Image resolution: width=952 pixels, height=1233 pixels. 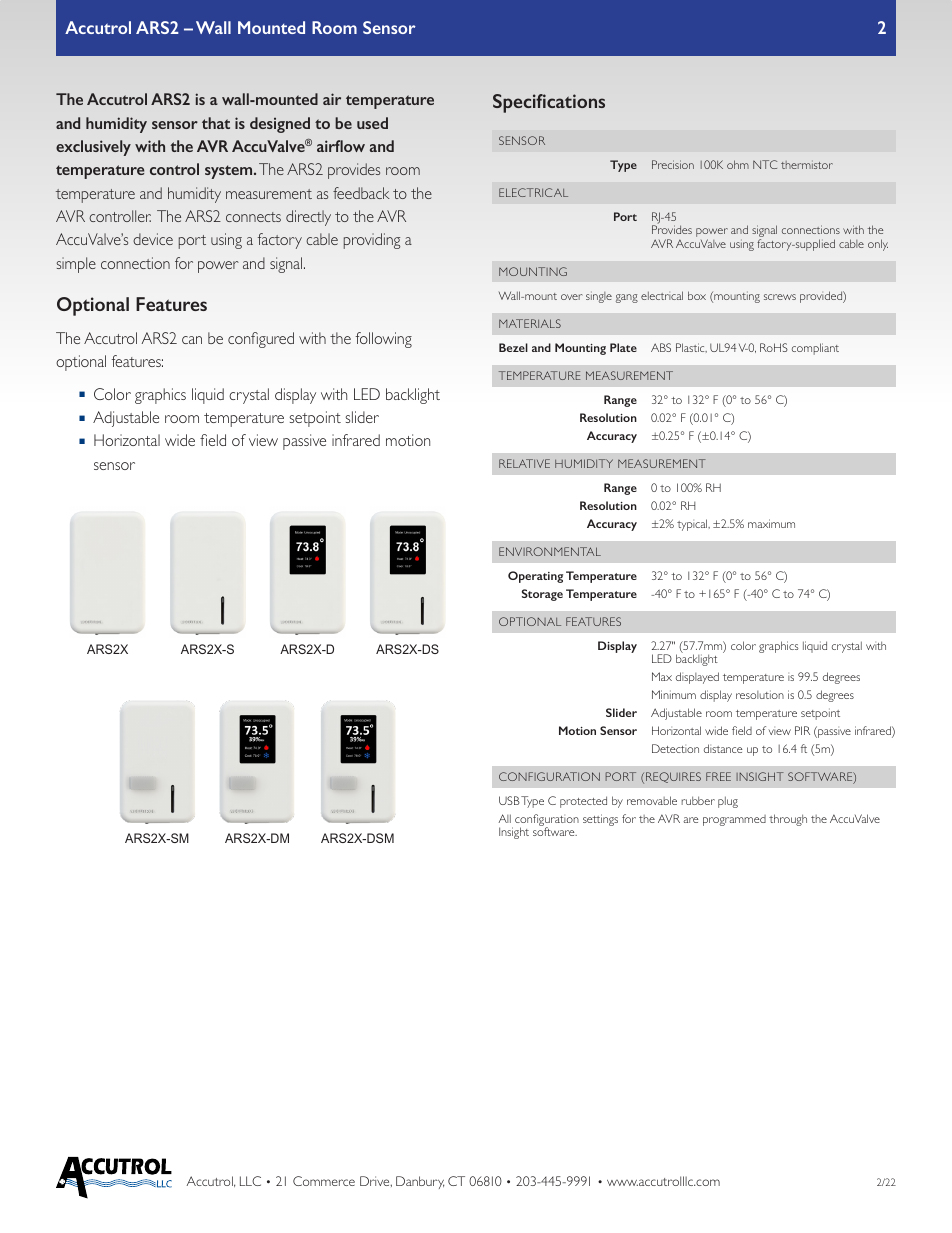 What do you see at coordinates (524, 463) in the screenshot?
I see `RELATIVE` at bounding box center [524, 463].
